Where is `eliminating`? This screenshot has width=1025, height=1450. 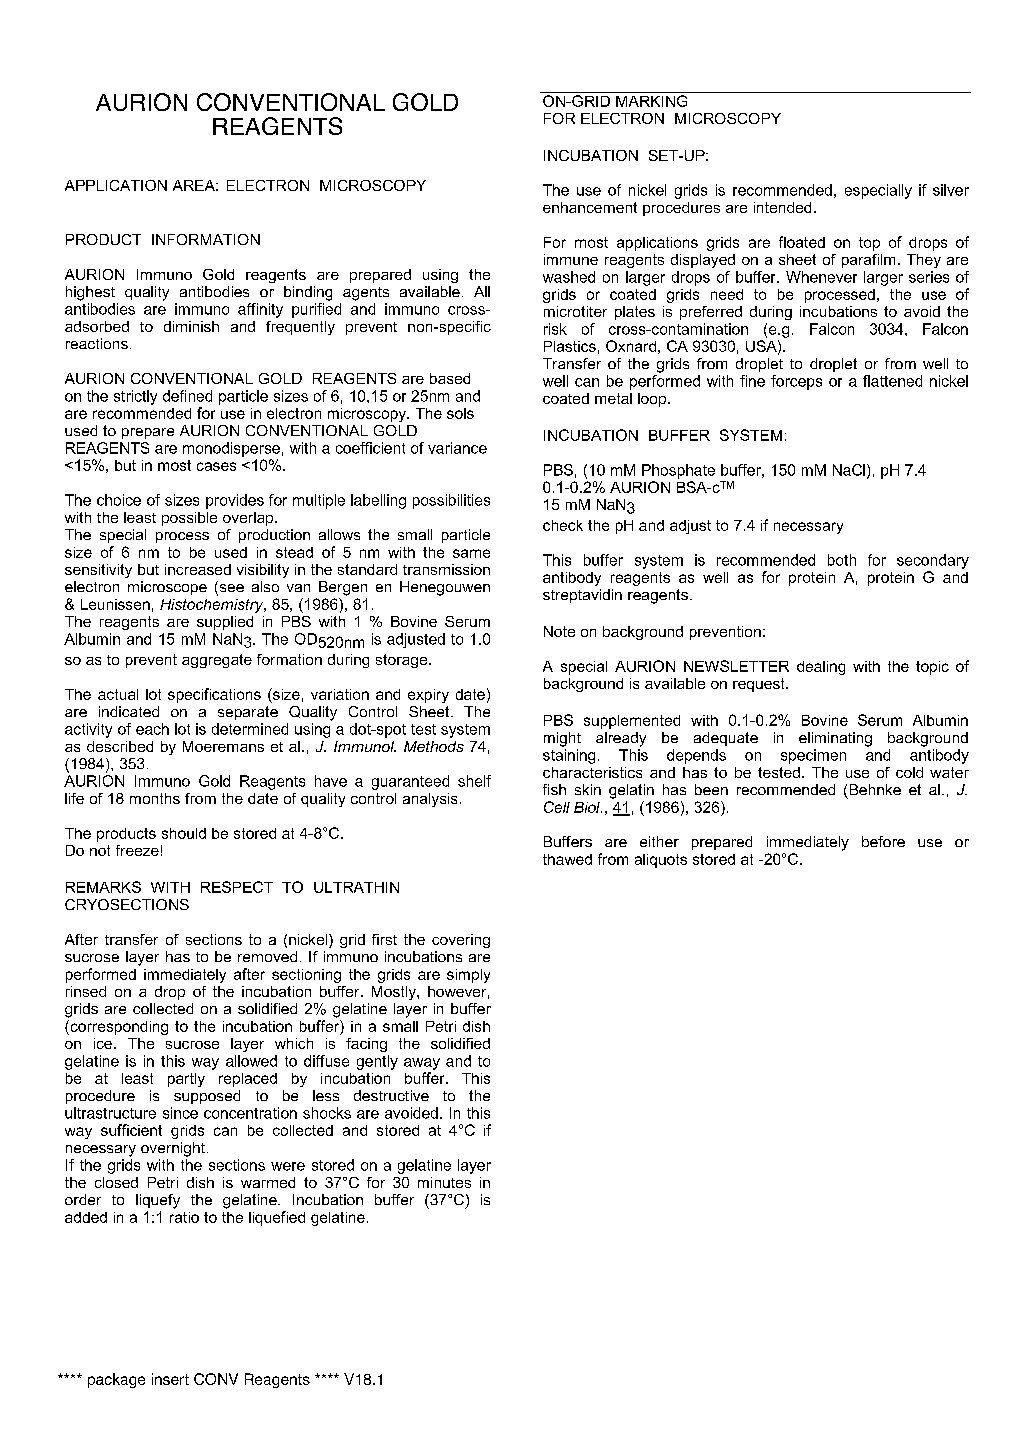
eliminating is located at coordinates (835, 739).
